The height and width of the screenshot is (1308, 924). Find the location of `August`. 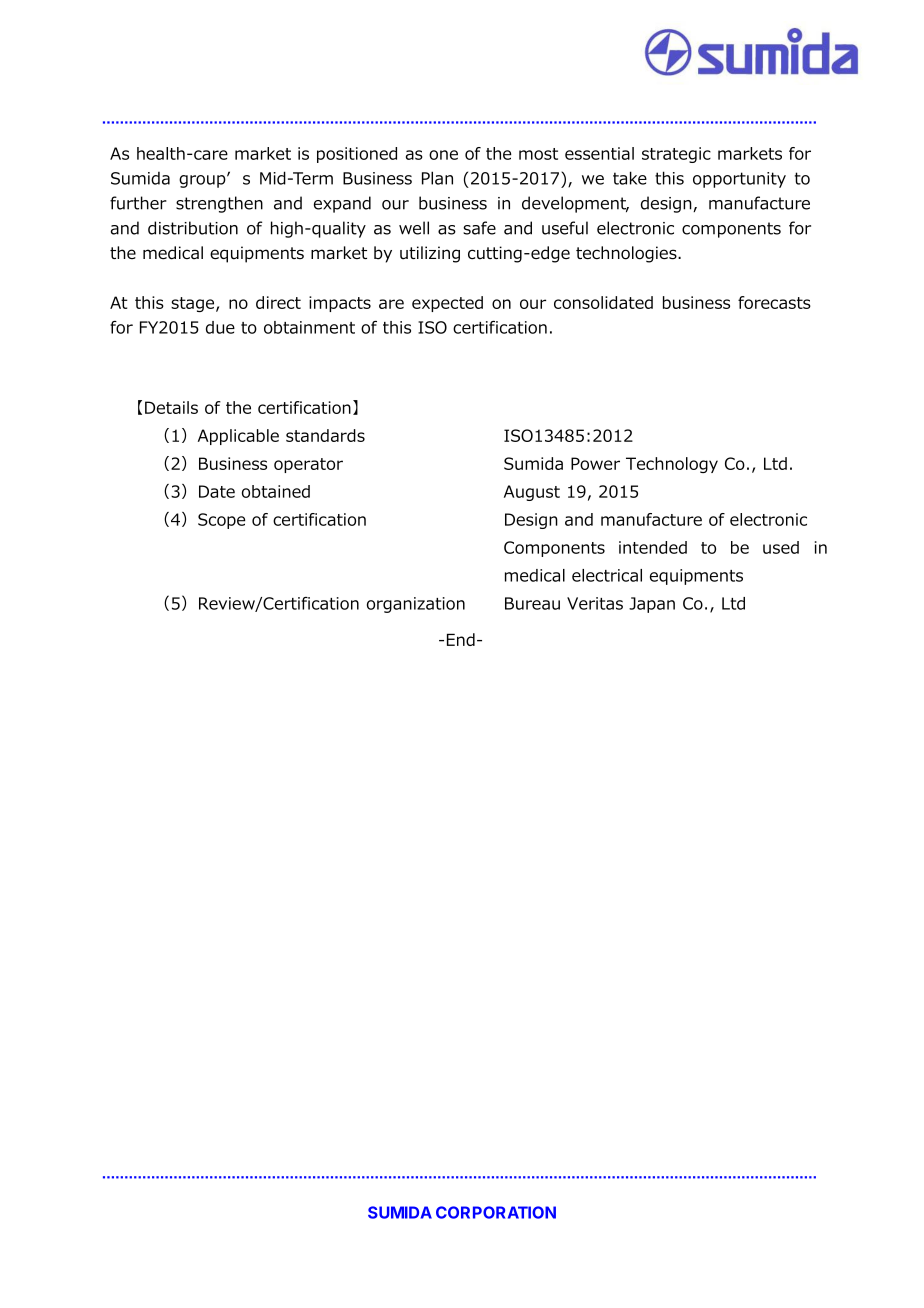

August is located at coordinates (532, 493).
